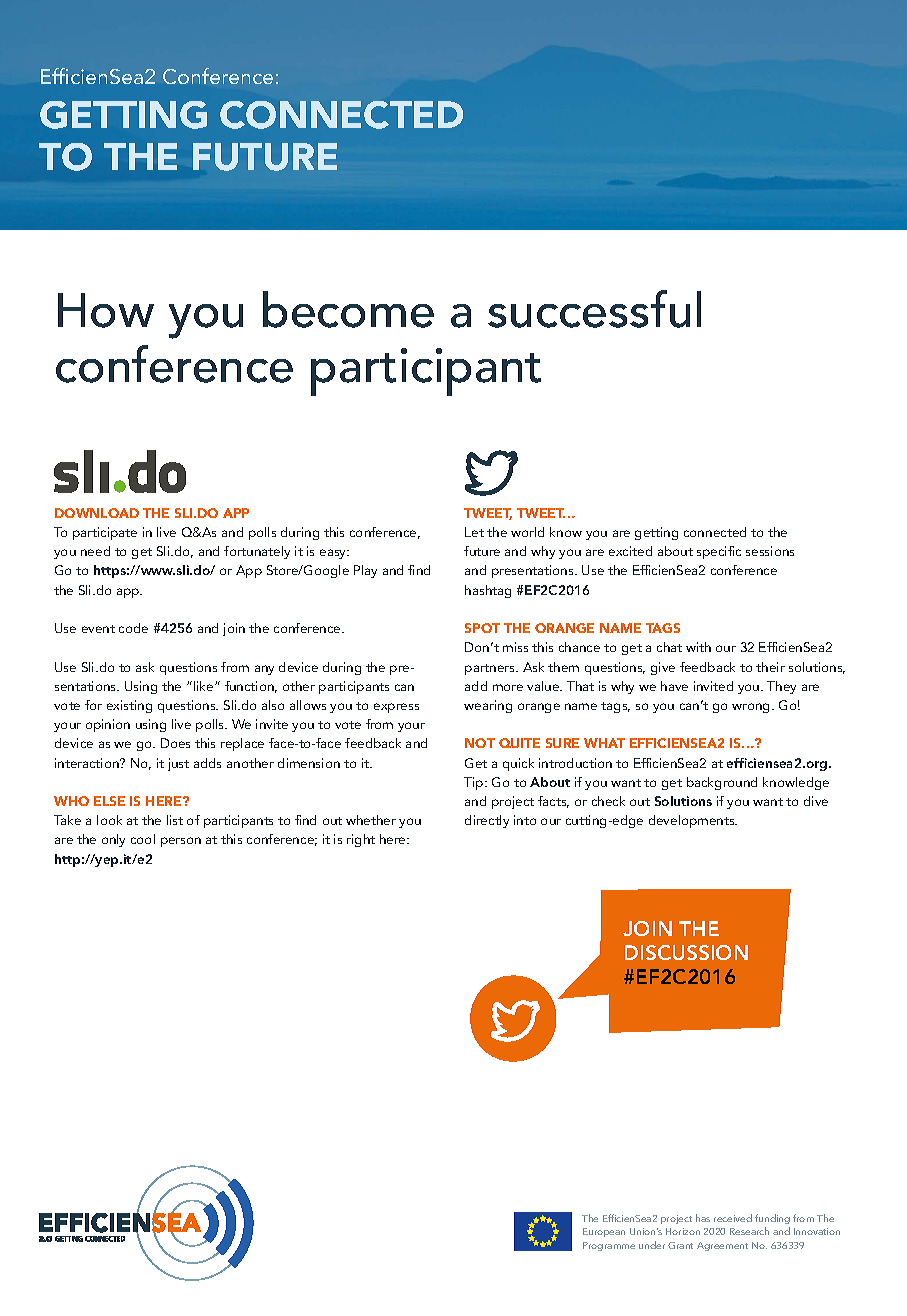 This page has width=907, height=1316. Describe the element at coordinates (604, 1232) in the page. I see `European` at that location.
